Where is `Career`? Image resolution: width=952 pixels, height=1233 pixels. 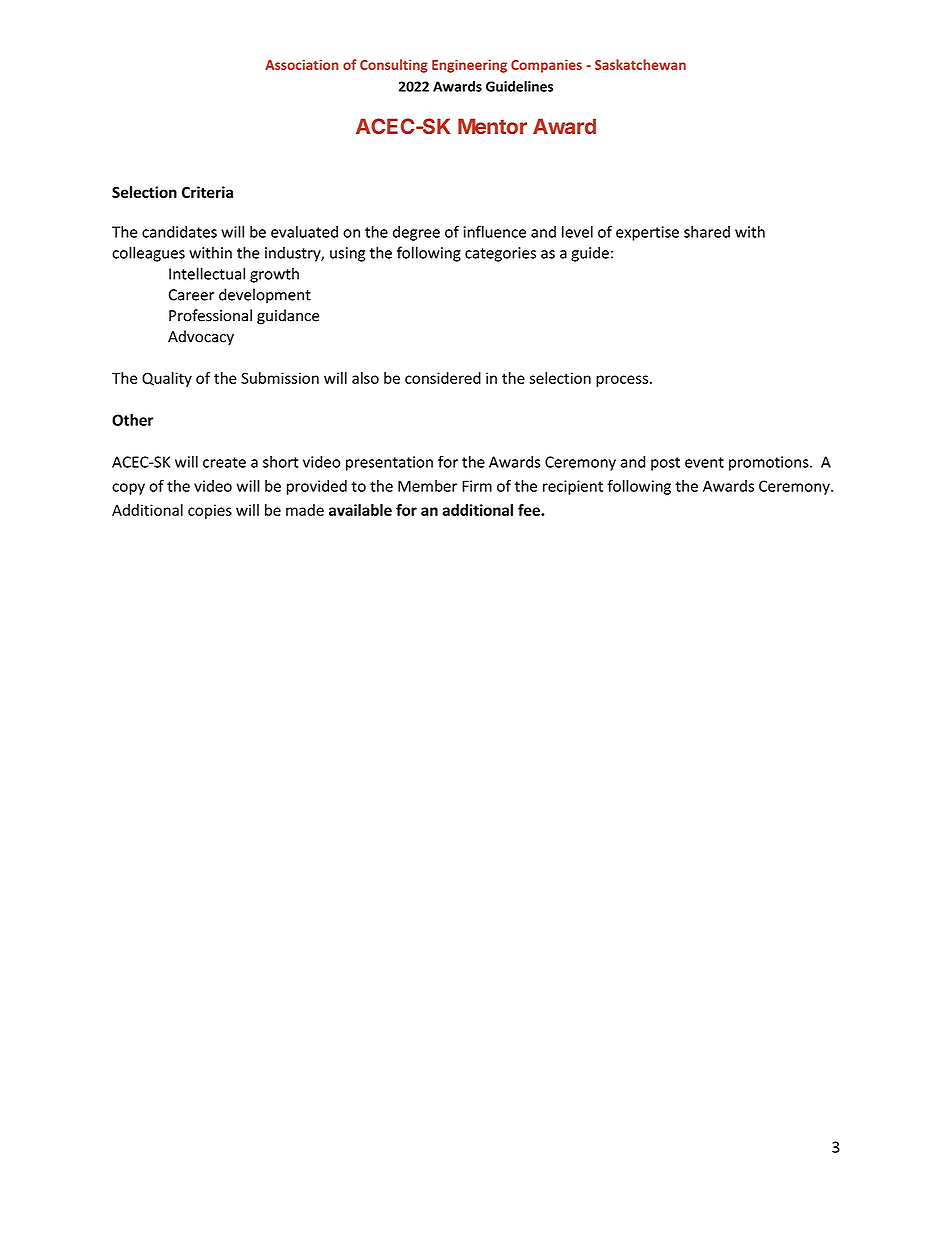
Career is located at coordinates (191, 295).
